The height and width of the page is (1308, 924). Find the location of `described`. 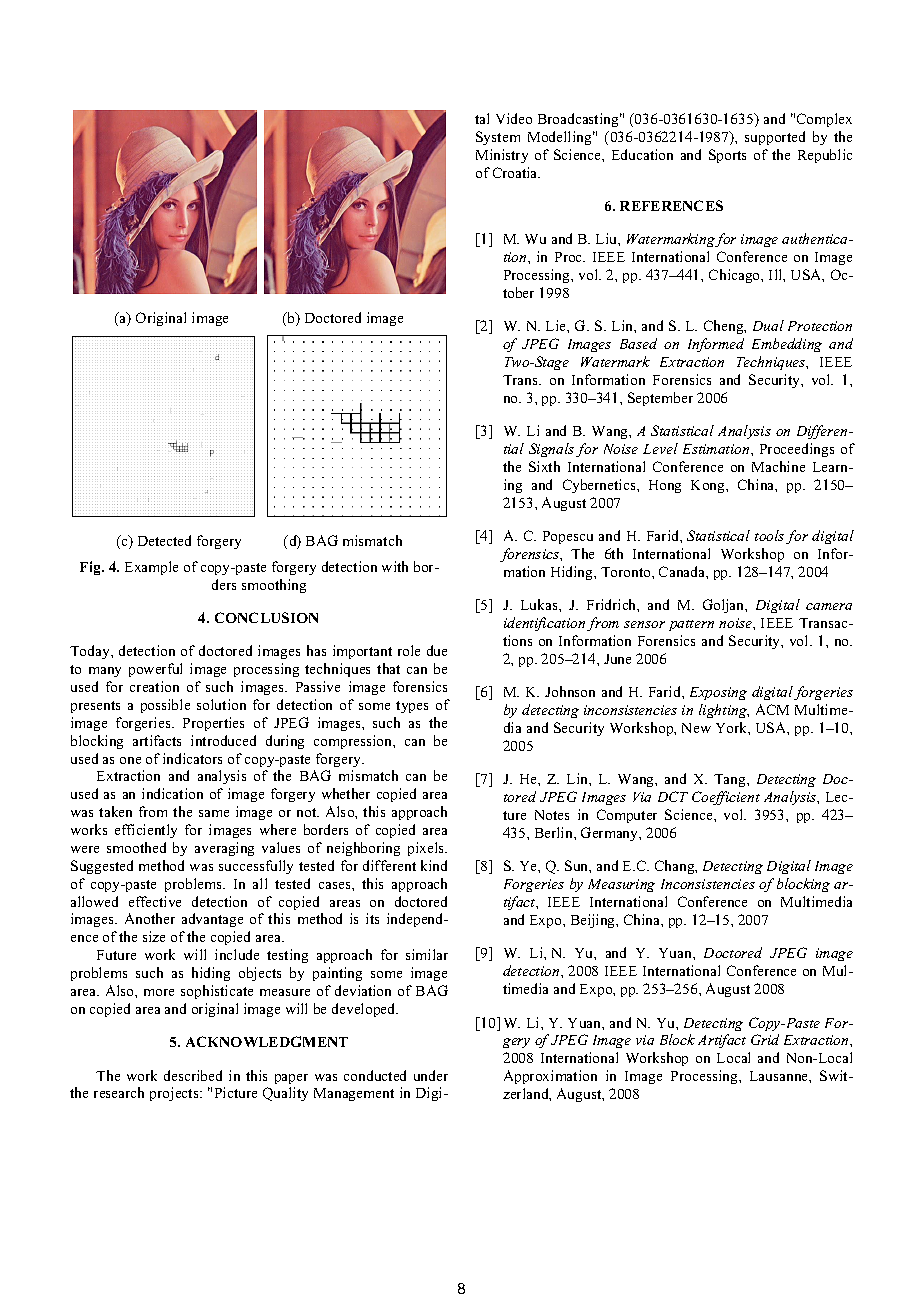

described is located at coordinates (193, 1075).
